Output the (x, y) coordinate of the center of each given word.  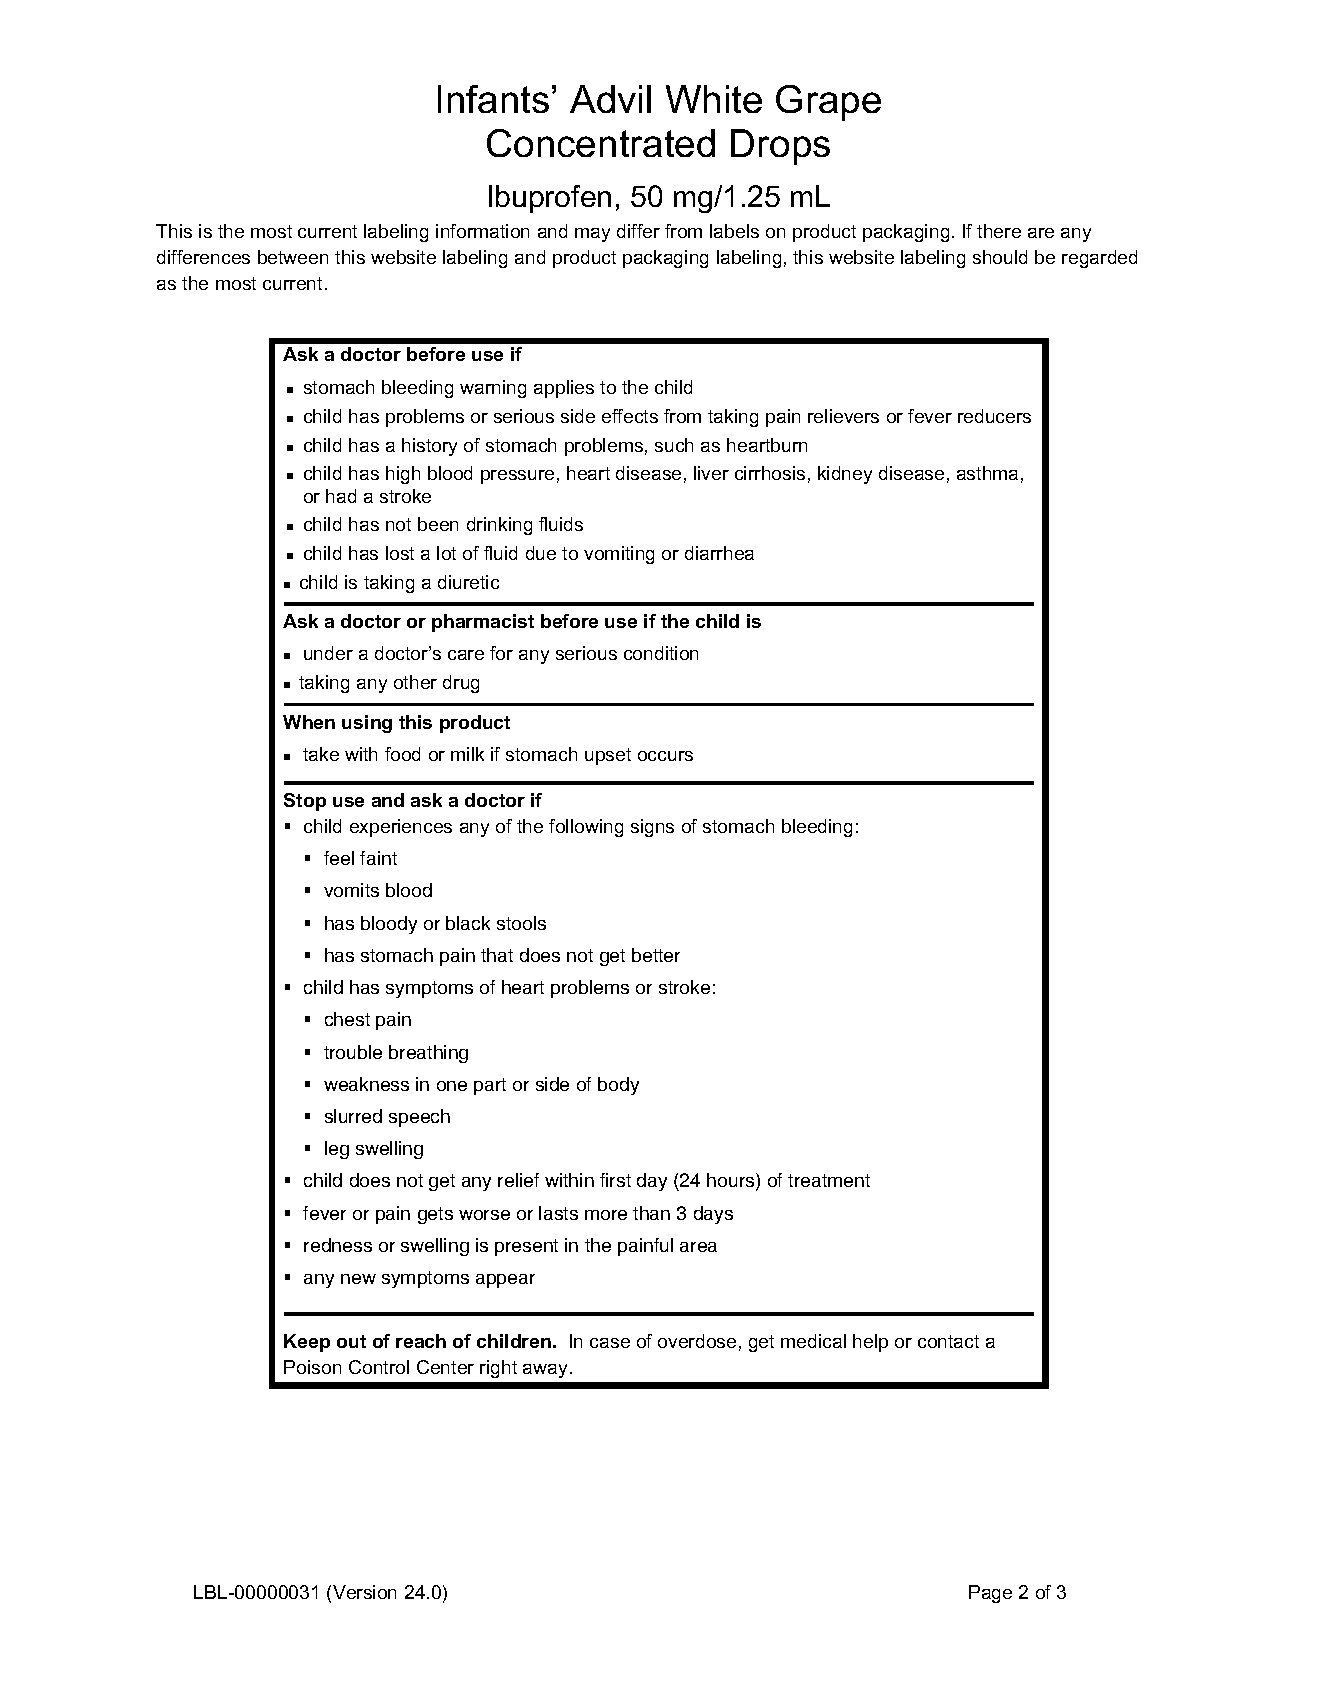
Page (990, 1594)
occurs (665, 756)
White (714, 99)
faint (378, 858)
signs (652, 828)
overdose (697, 1341)
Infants (493, 99)
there (999, 231)
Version (364, 1592)
